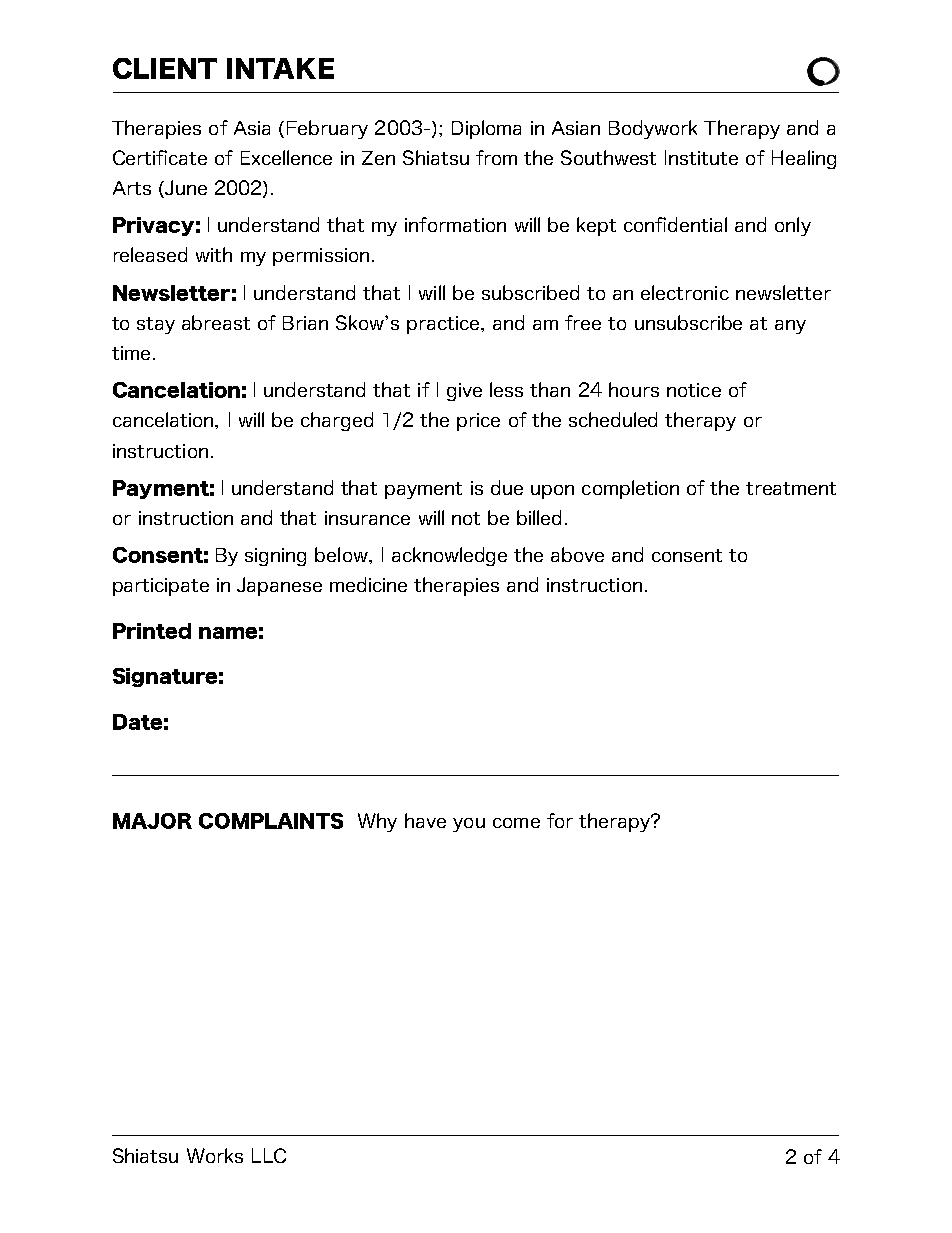 The width and height of the document is (952, 1233). Describe the element at coordinates (269, 1155) in the document. I see `LLC` at that location.
